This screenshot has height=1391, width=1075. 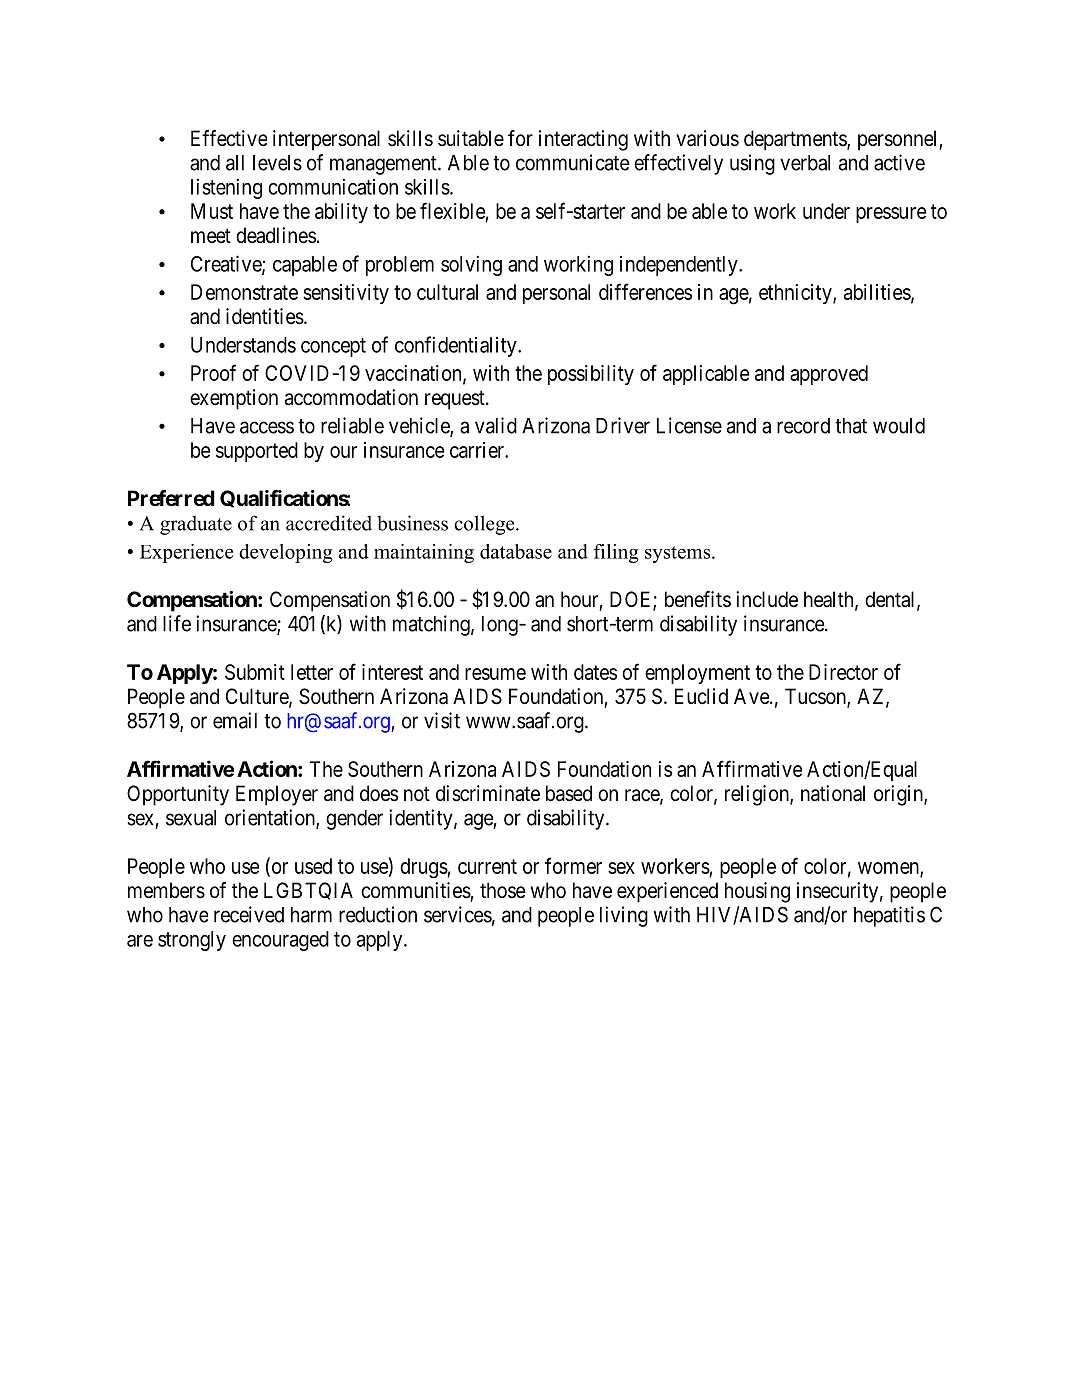 What do you see at coordinates (889, 916) in the screenshot?
I see `hepatitis` at bounding box center [889, 916].
